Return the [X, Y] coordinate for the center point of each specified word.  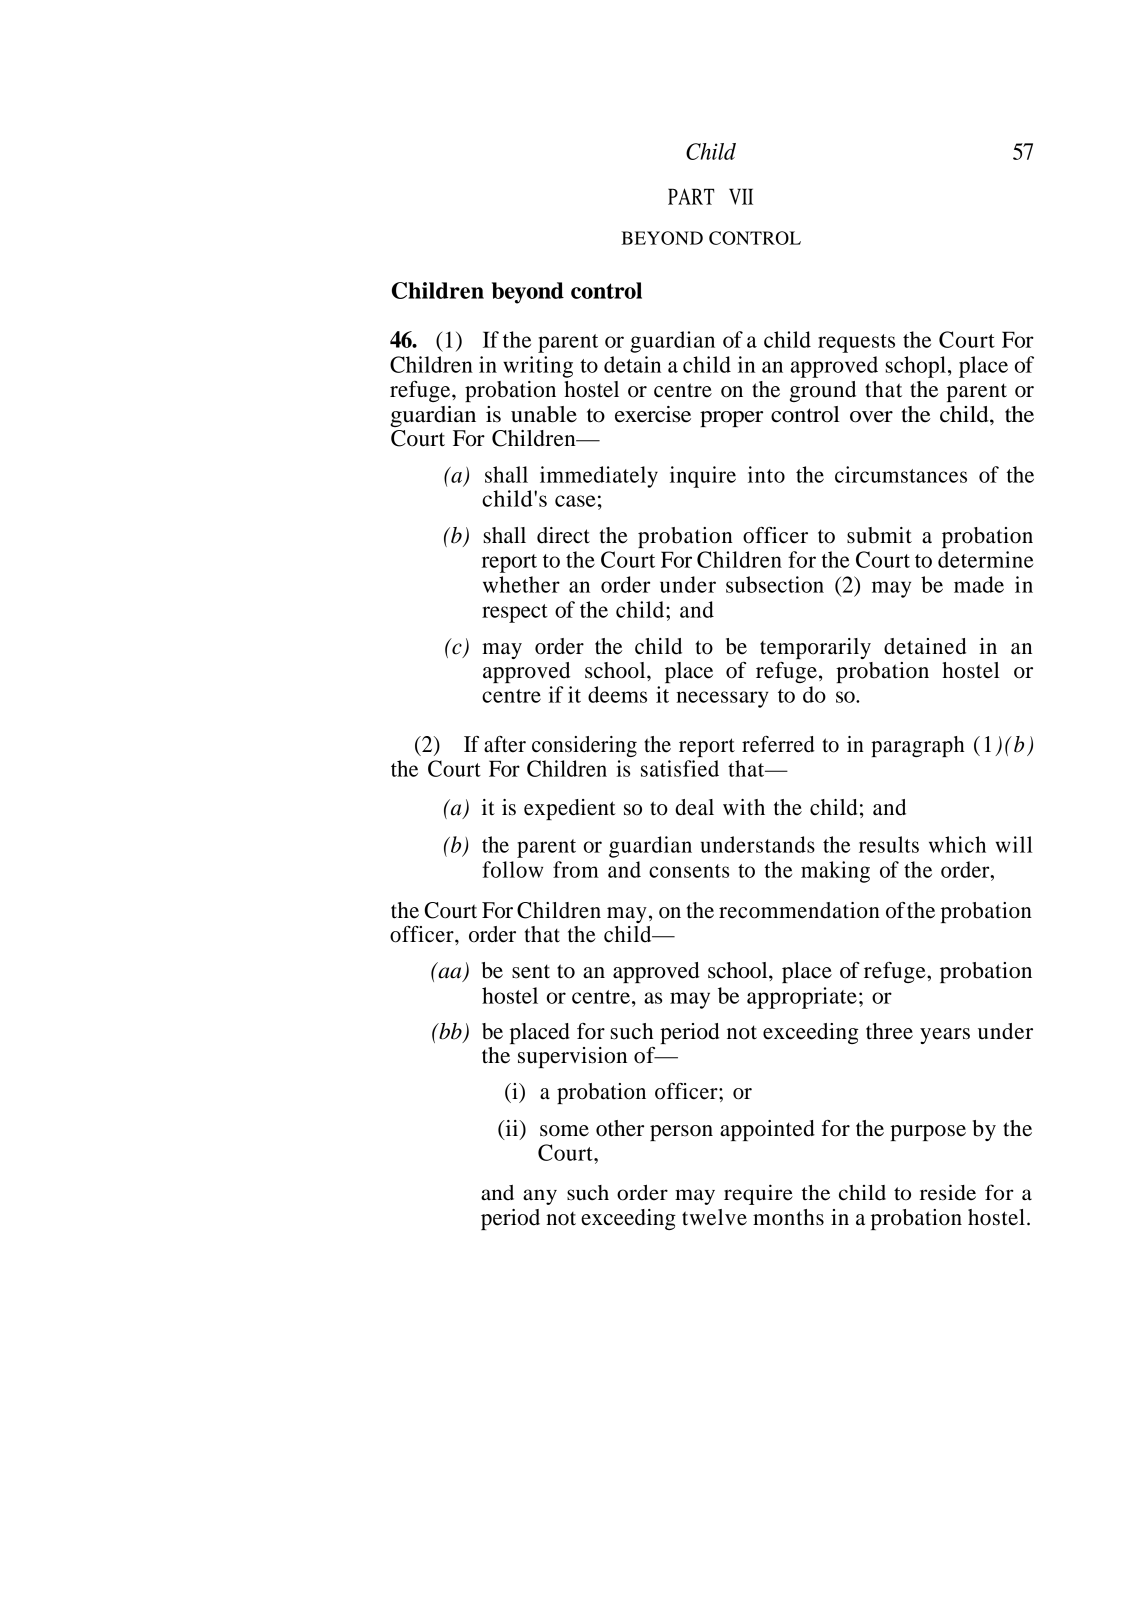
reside [948, 1192]
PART [691, 196]
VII [741, 196]
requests [856, 343]
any [540, 1197]
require [758, 1194]
